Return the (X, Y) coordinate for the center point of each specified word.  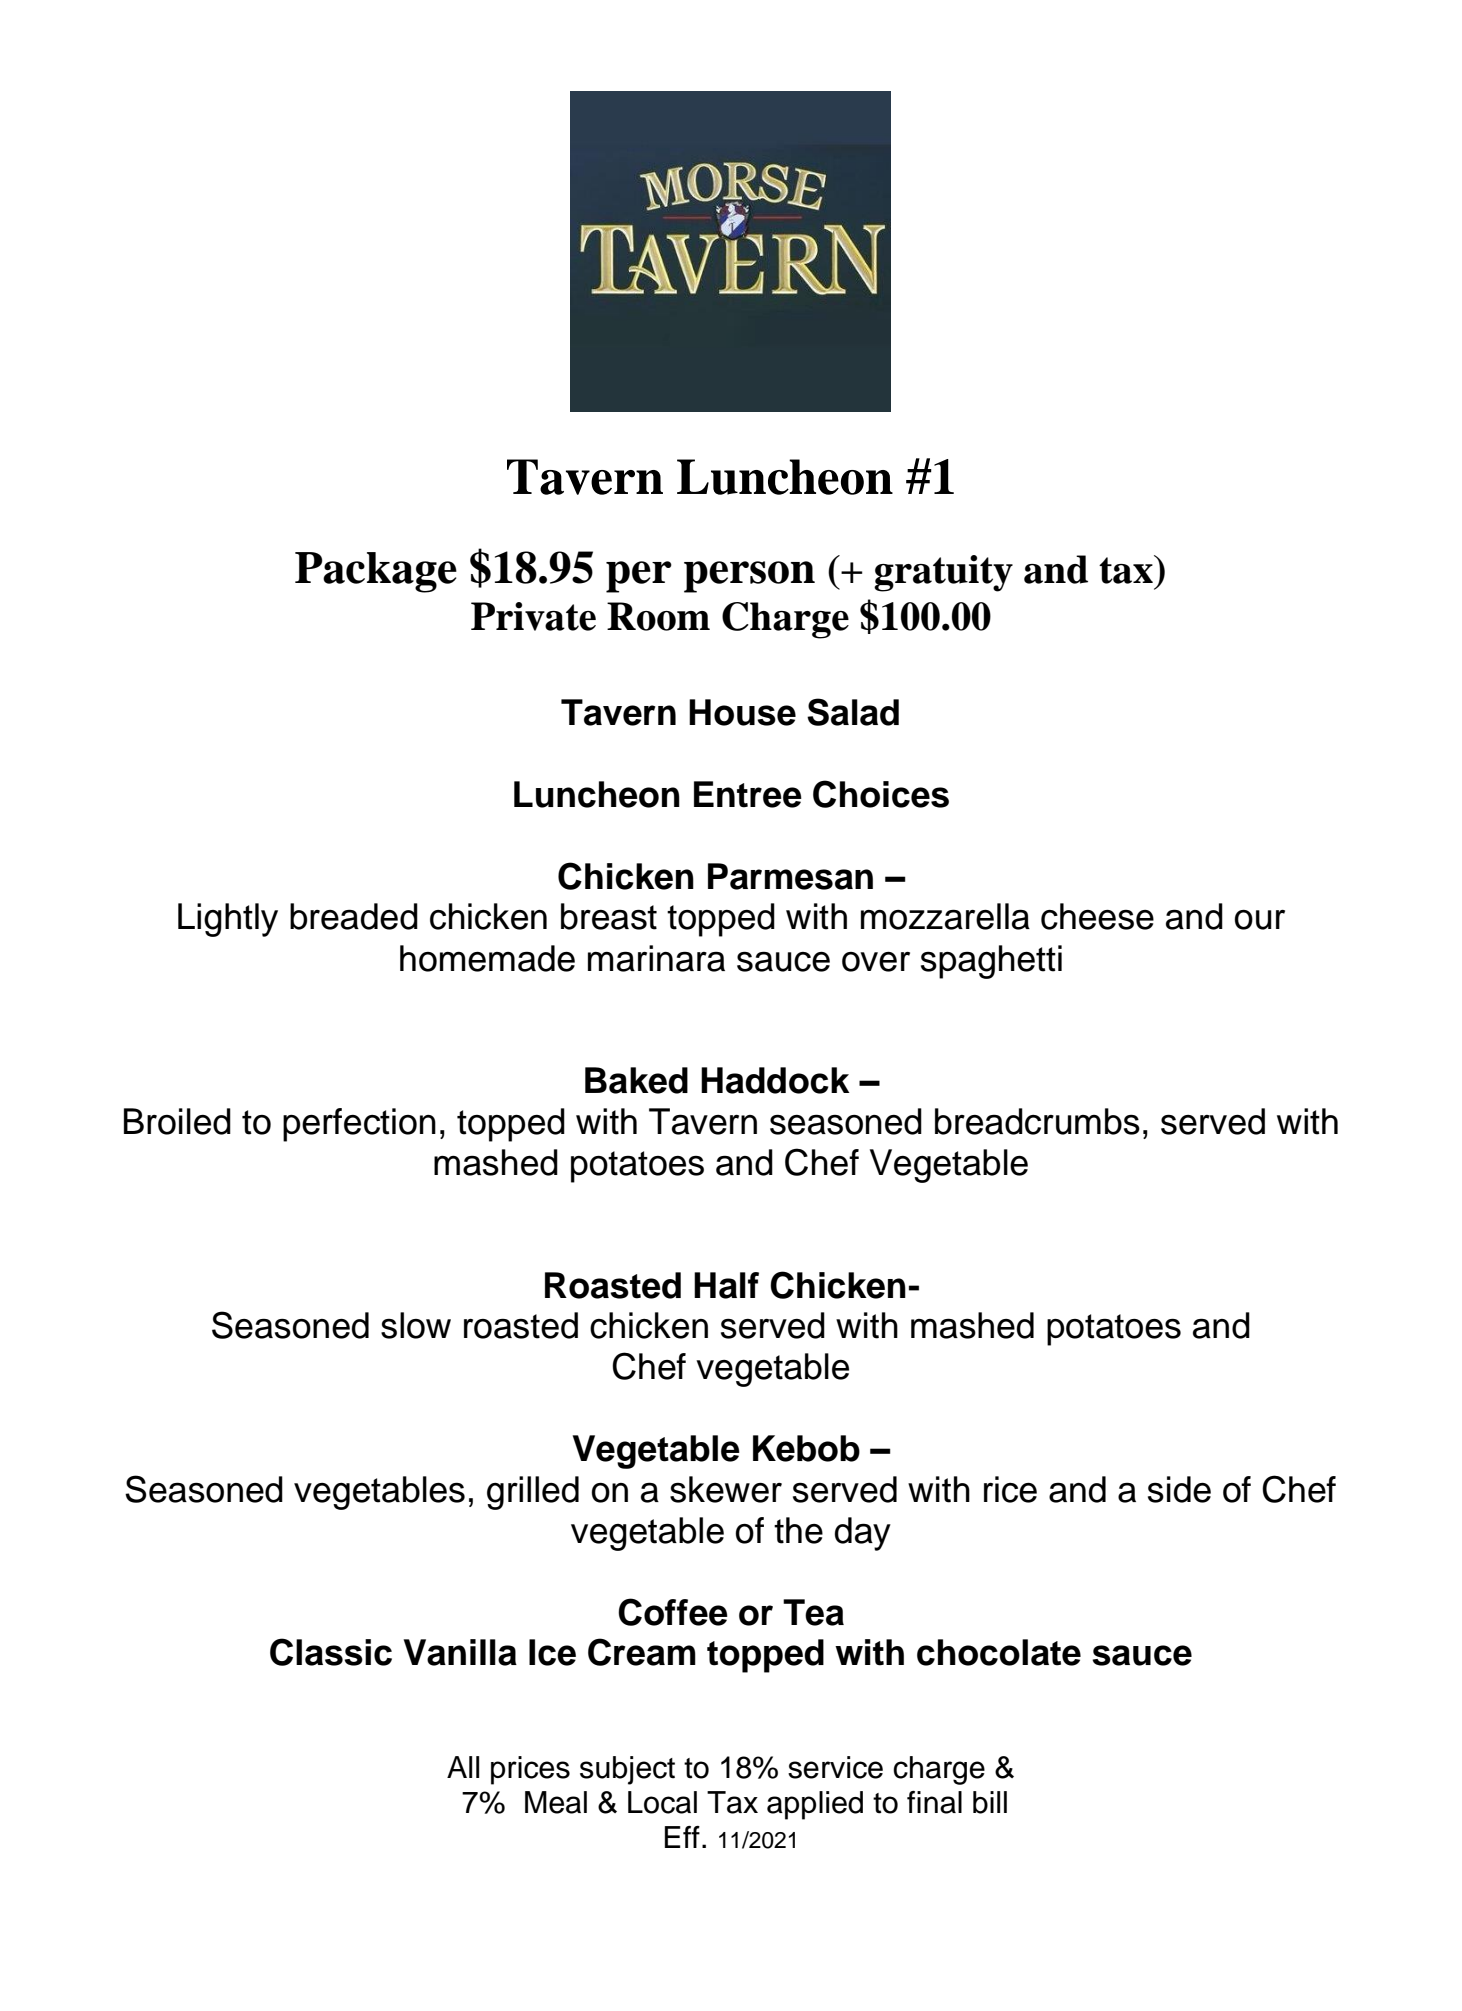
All (463, 1767)
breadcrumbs (1037, 1121)
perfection (359, 1125)
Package (376, 572)
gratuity (943, 573)
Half (726, 1285)
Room (658, 616)
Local (662, 1802)
